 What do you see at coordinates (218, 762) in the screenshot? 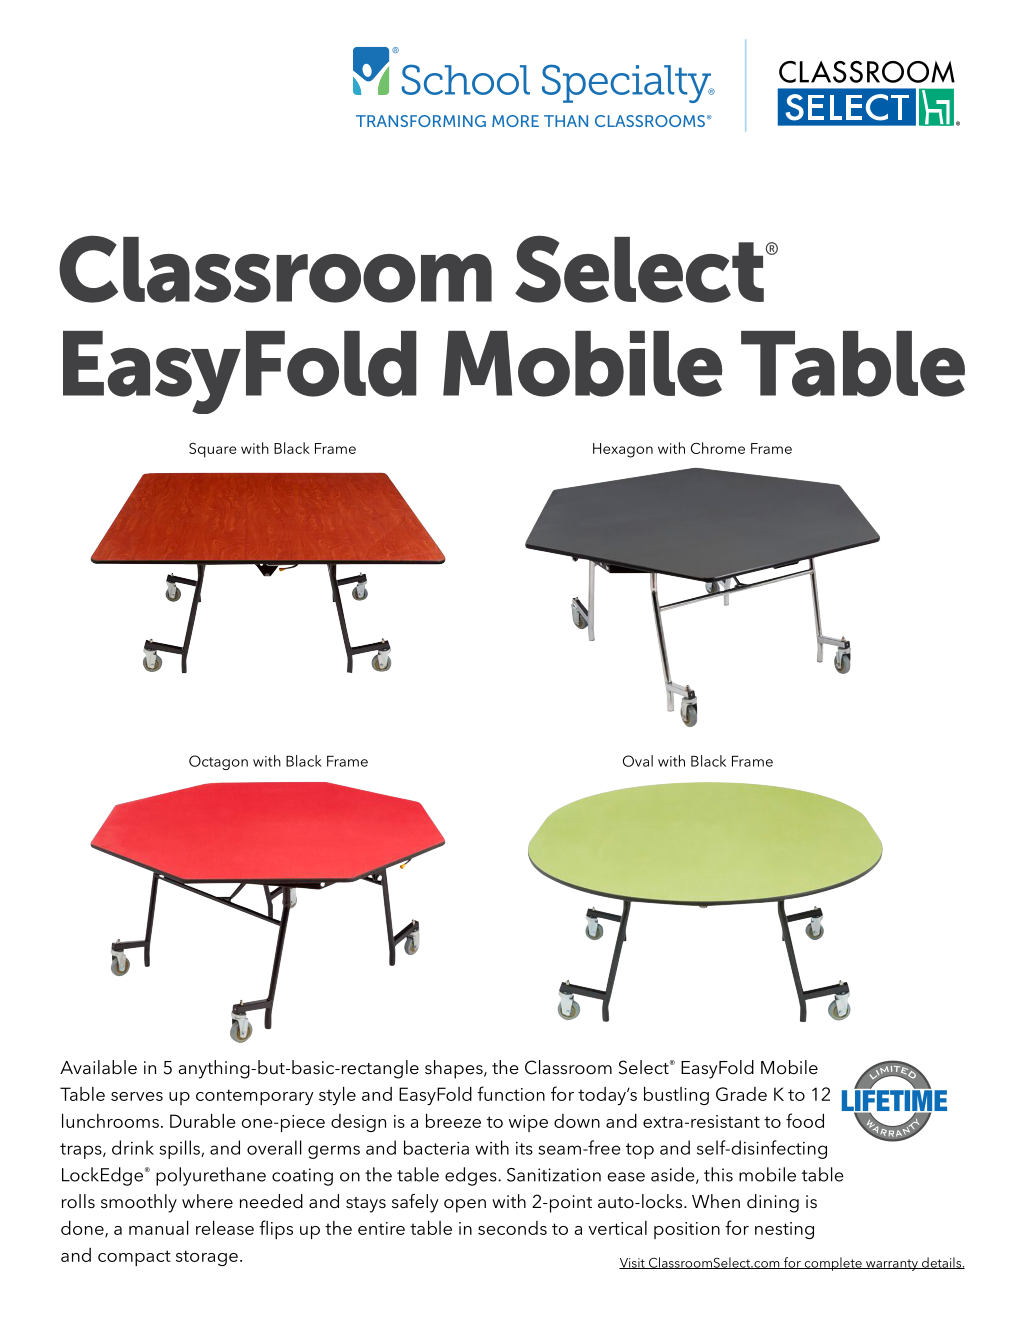
I see `Octagon` at bounding box center [218, 762].
